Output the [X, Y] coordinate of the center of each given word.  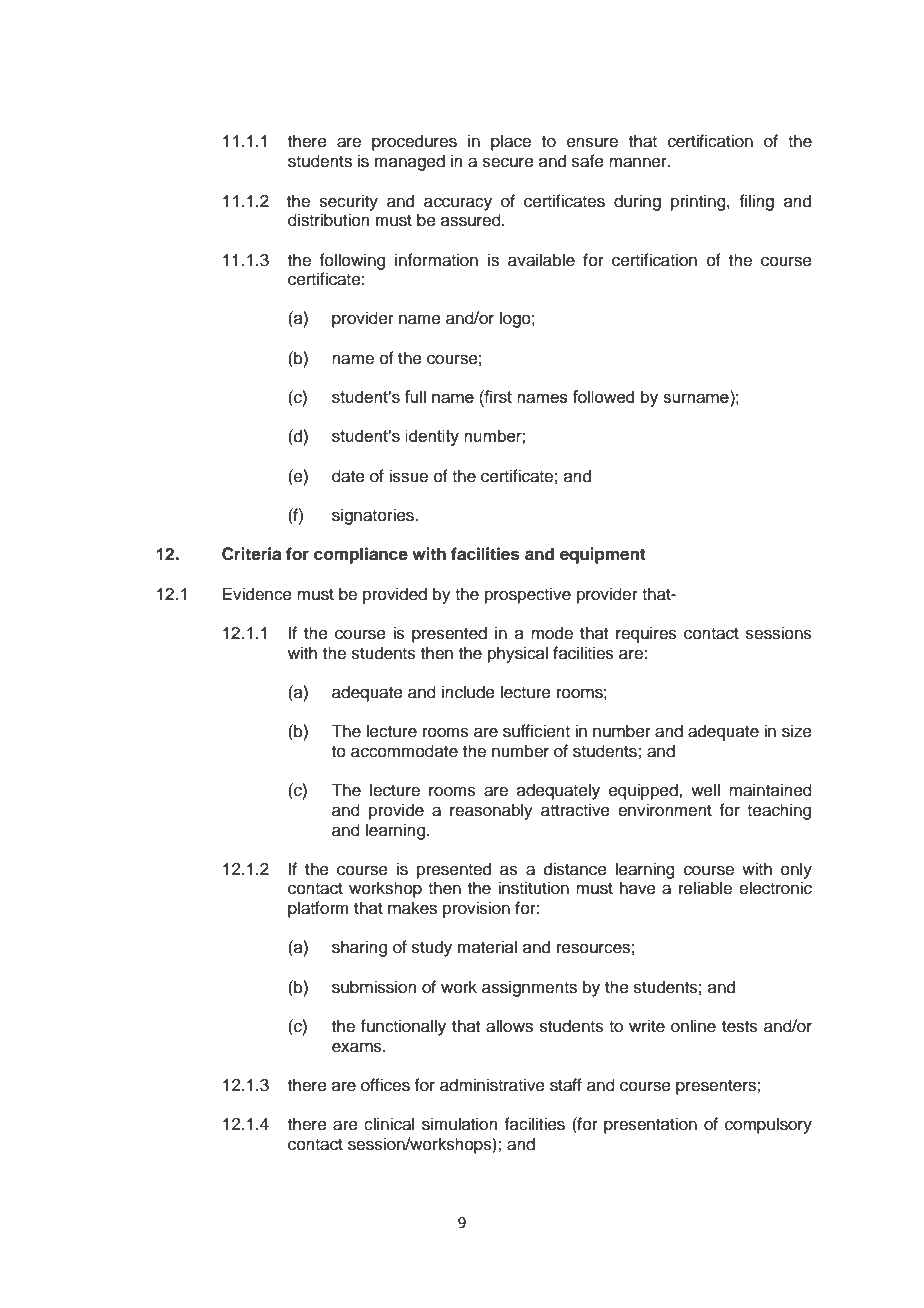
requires [646, 634]
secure [508, 162]
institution [533, 888]
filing [756, 202]
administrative [492, 1085]
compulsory [768, 1125]
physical [518, 654]
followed [603, 396]
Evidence [257, 594]
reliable [705, 888]
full [415, 396]
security [349, 202]
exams [358, 1047]
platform [318, 909]
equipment [603, 555]
